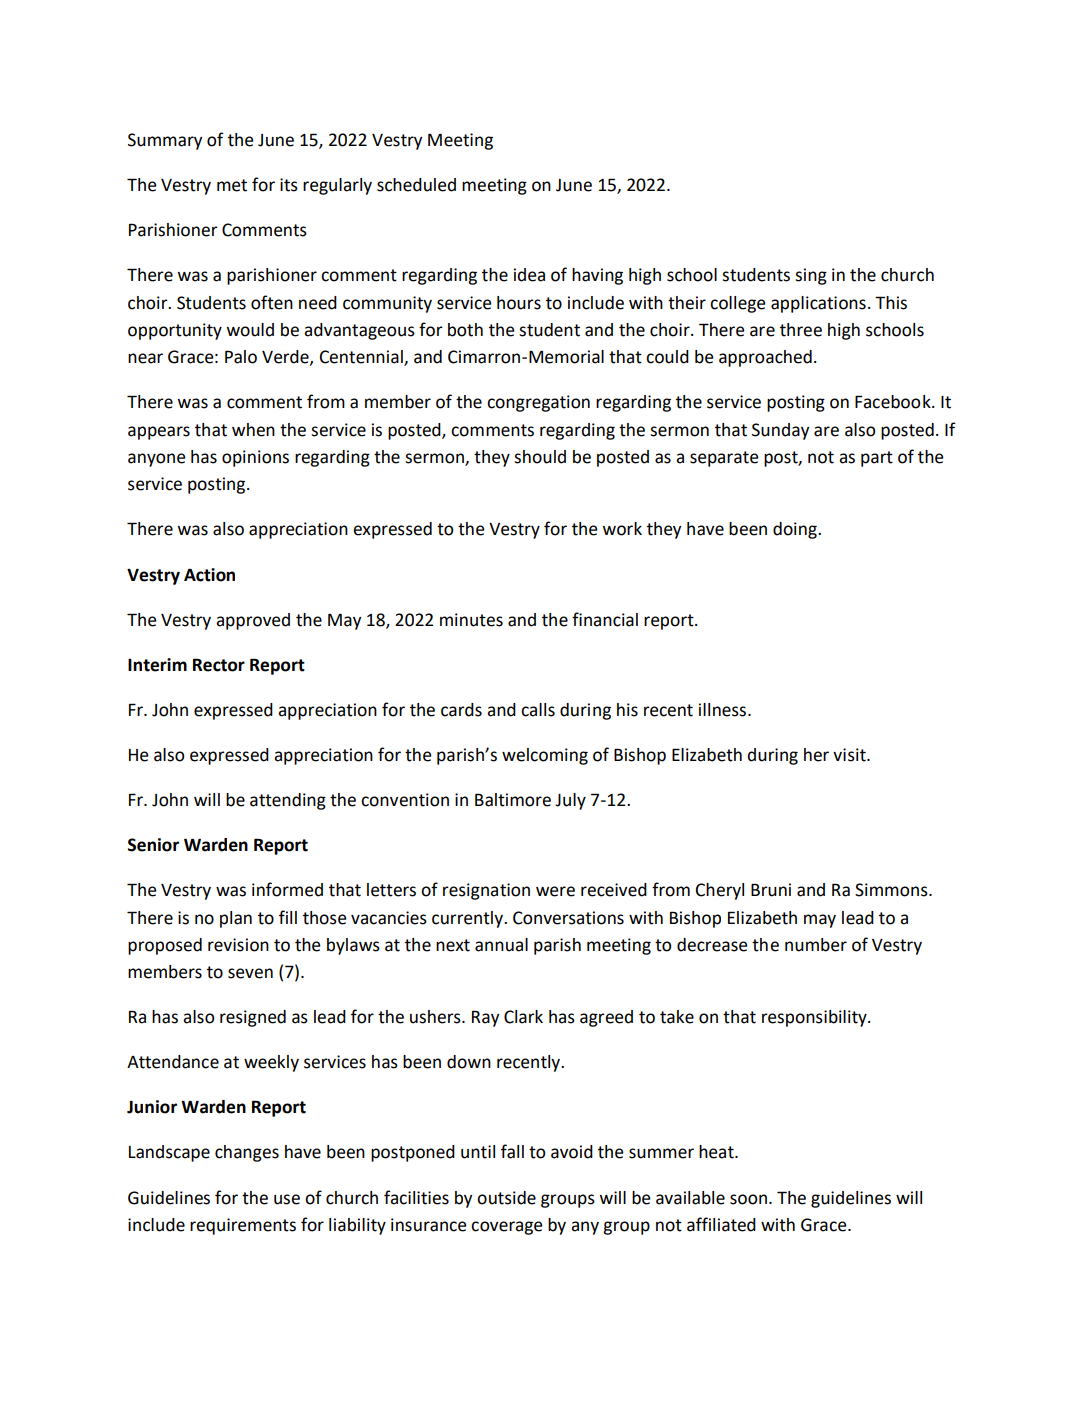 Image resolution: width=1084 pixels, height=1403 pixels. What do you see at coordinates (780, 431) in the page?
I see `Sunday` at bounding box center [780, 431].
